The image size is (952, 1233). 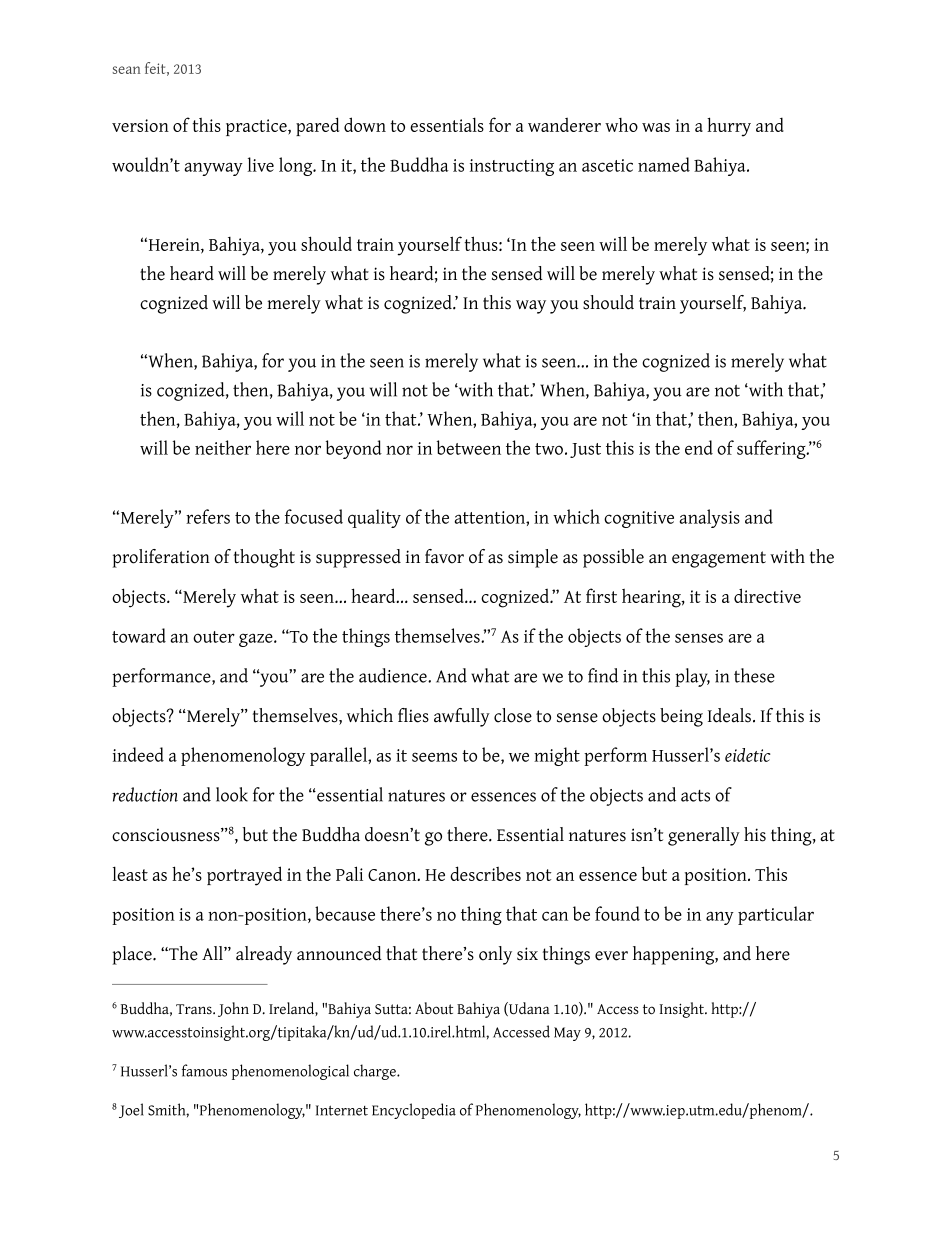 I want to click on famous, so click(x=204, y=1070).
